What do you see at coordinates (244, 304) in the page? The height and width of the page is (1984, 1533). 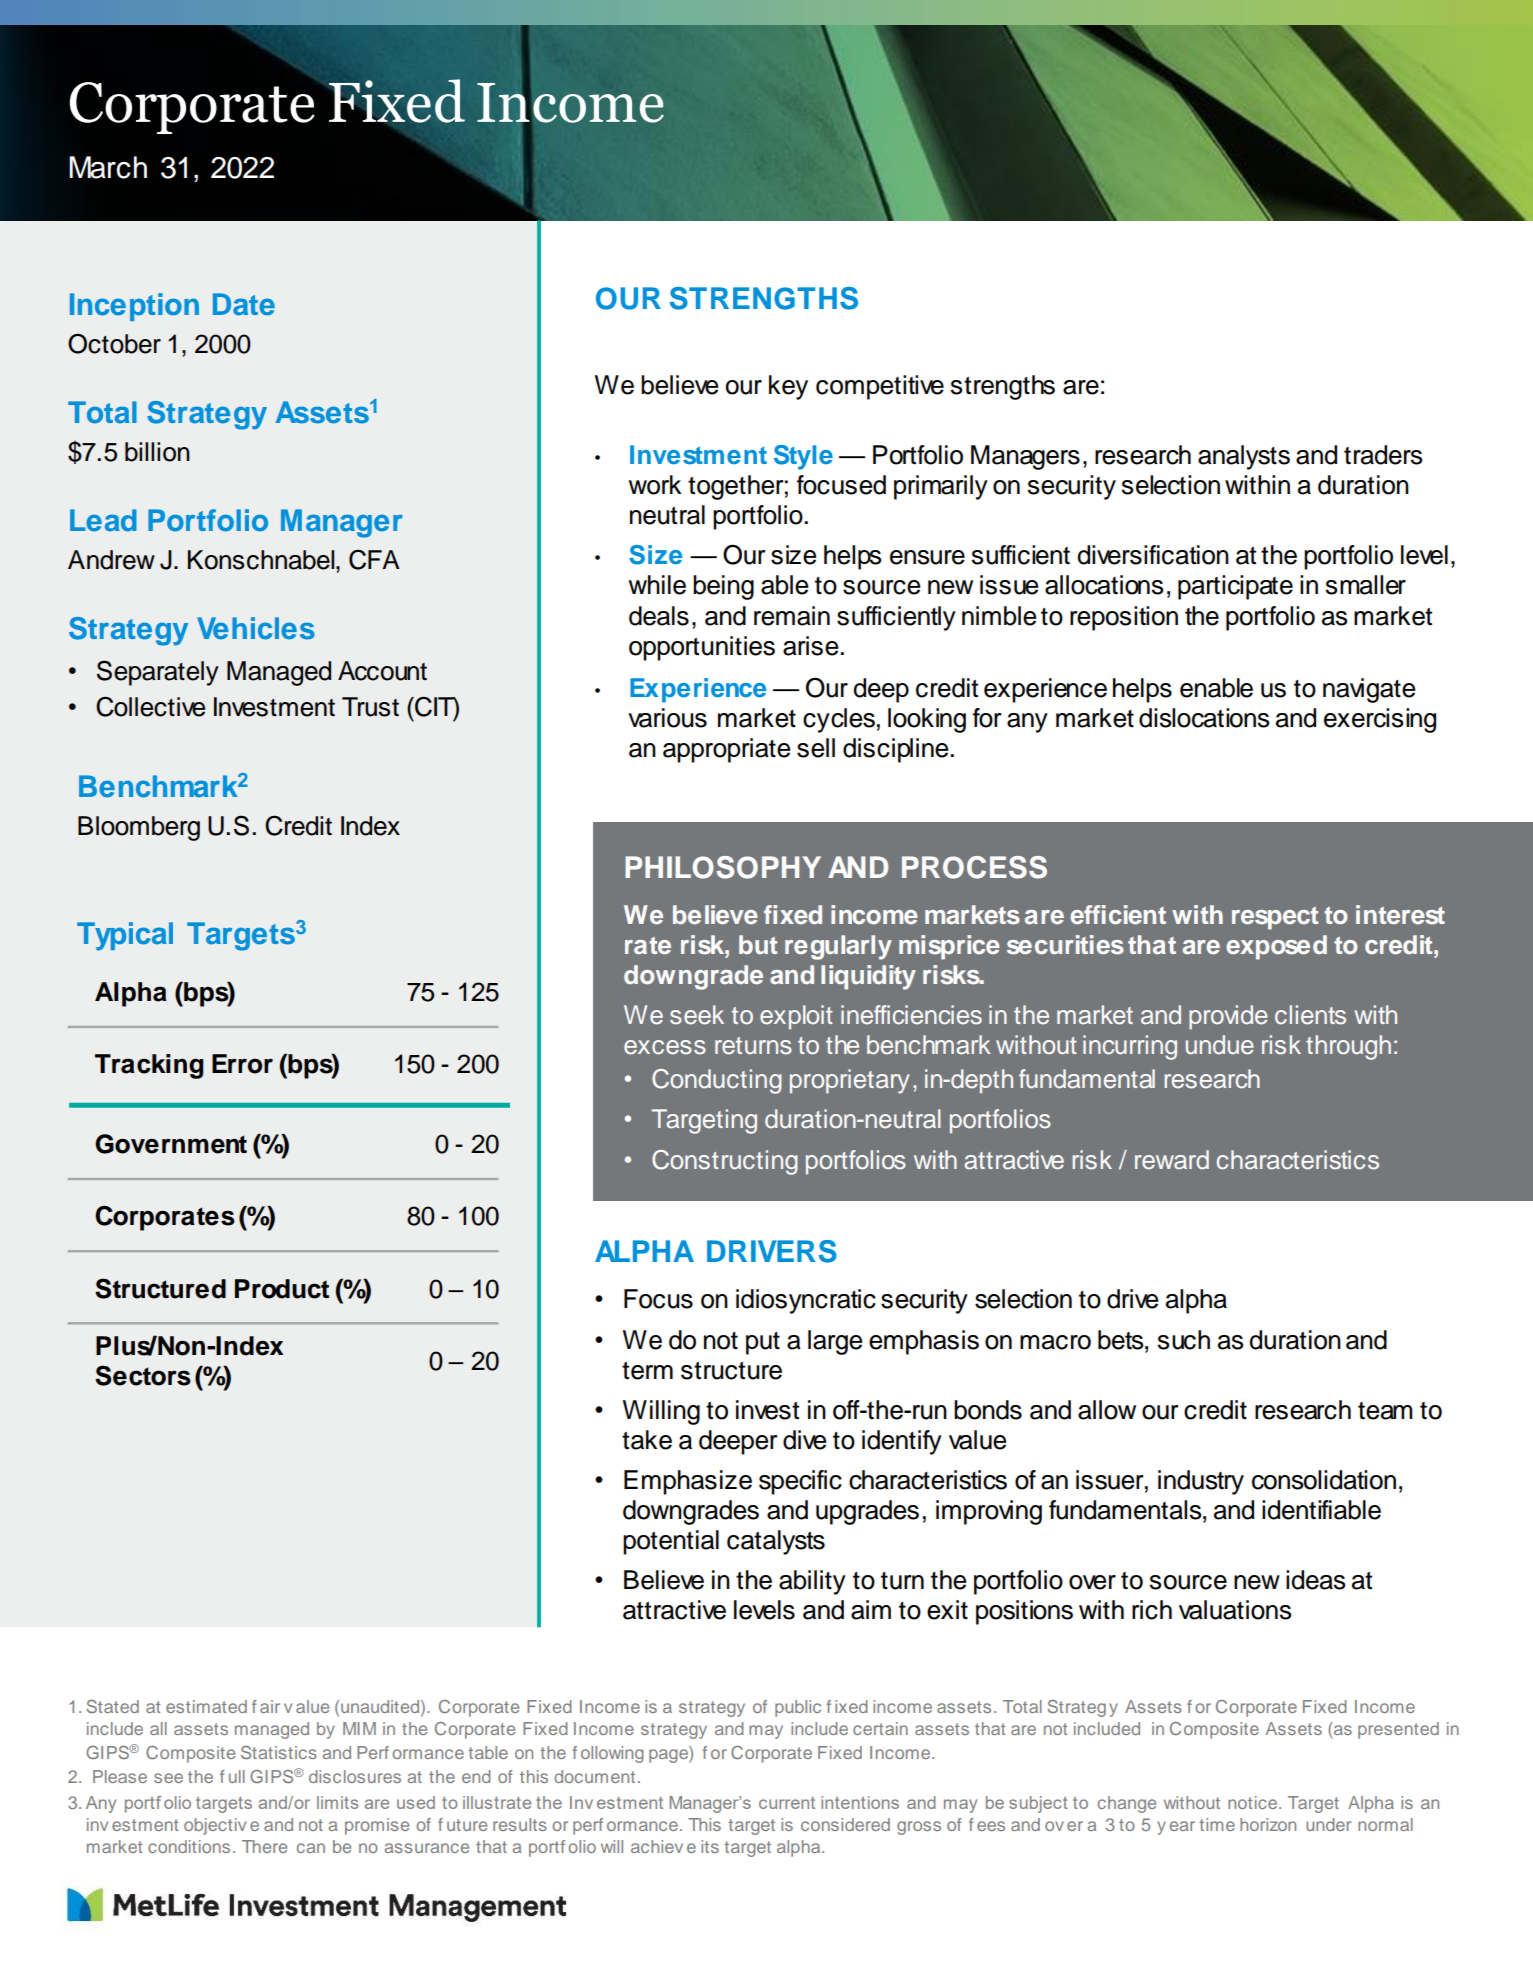 I see `Date` at bounding box center [244, 304].
